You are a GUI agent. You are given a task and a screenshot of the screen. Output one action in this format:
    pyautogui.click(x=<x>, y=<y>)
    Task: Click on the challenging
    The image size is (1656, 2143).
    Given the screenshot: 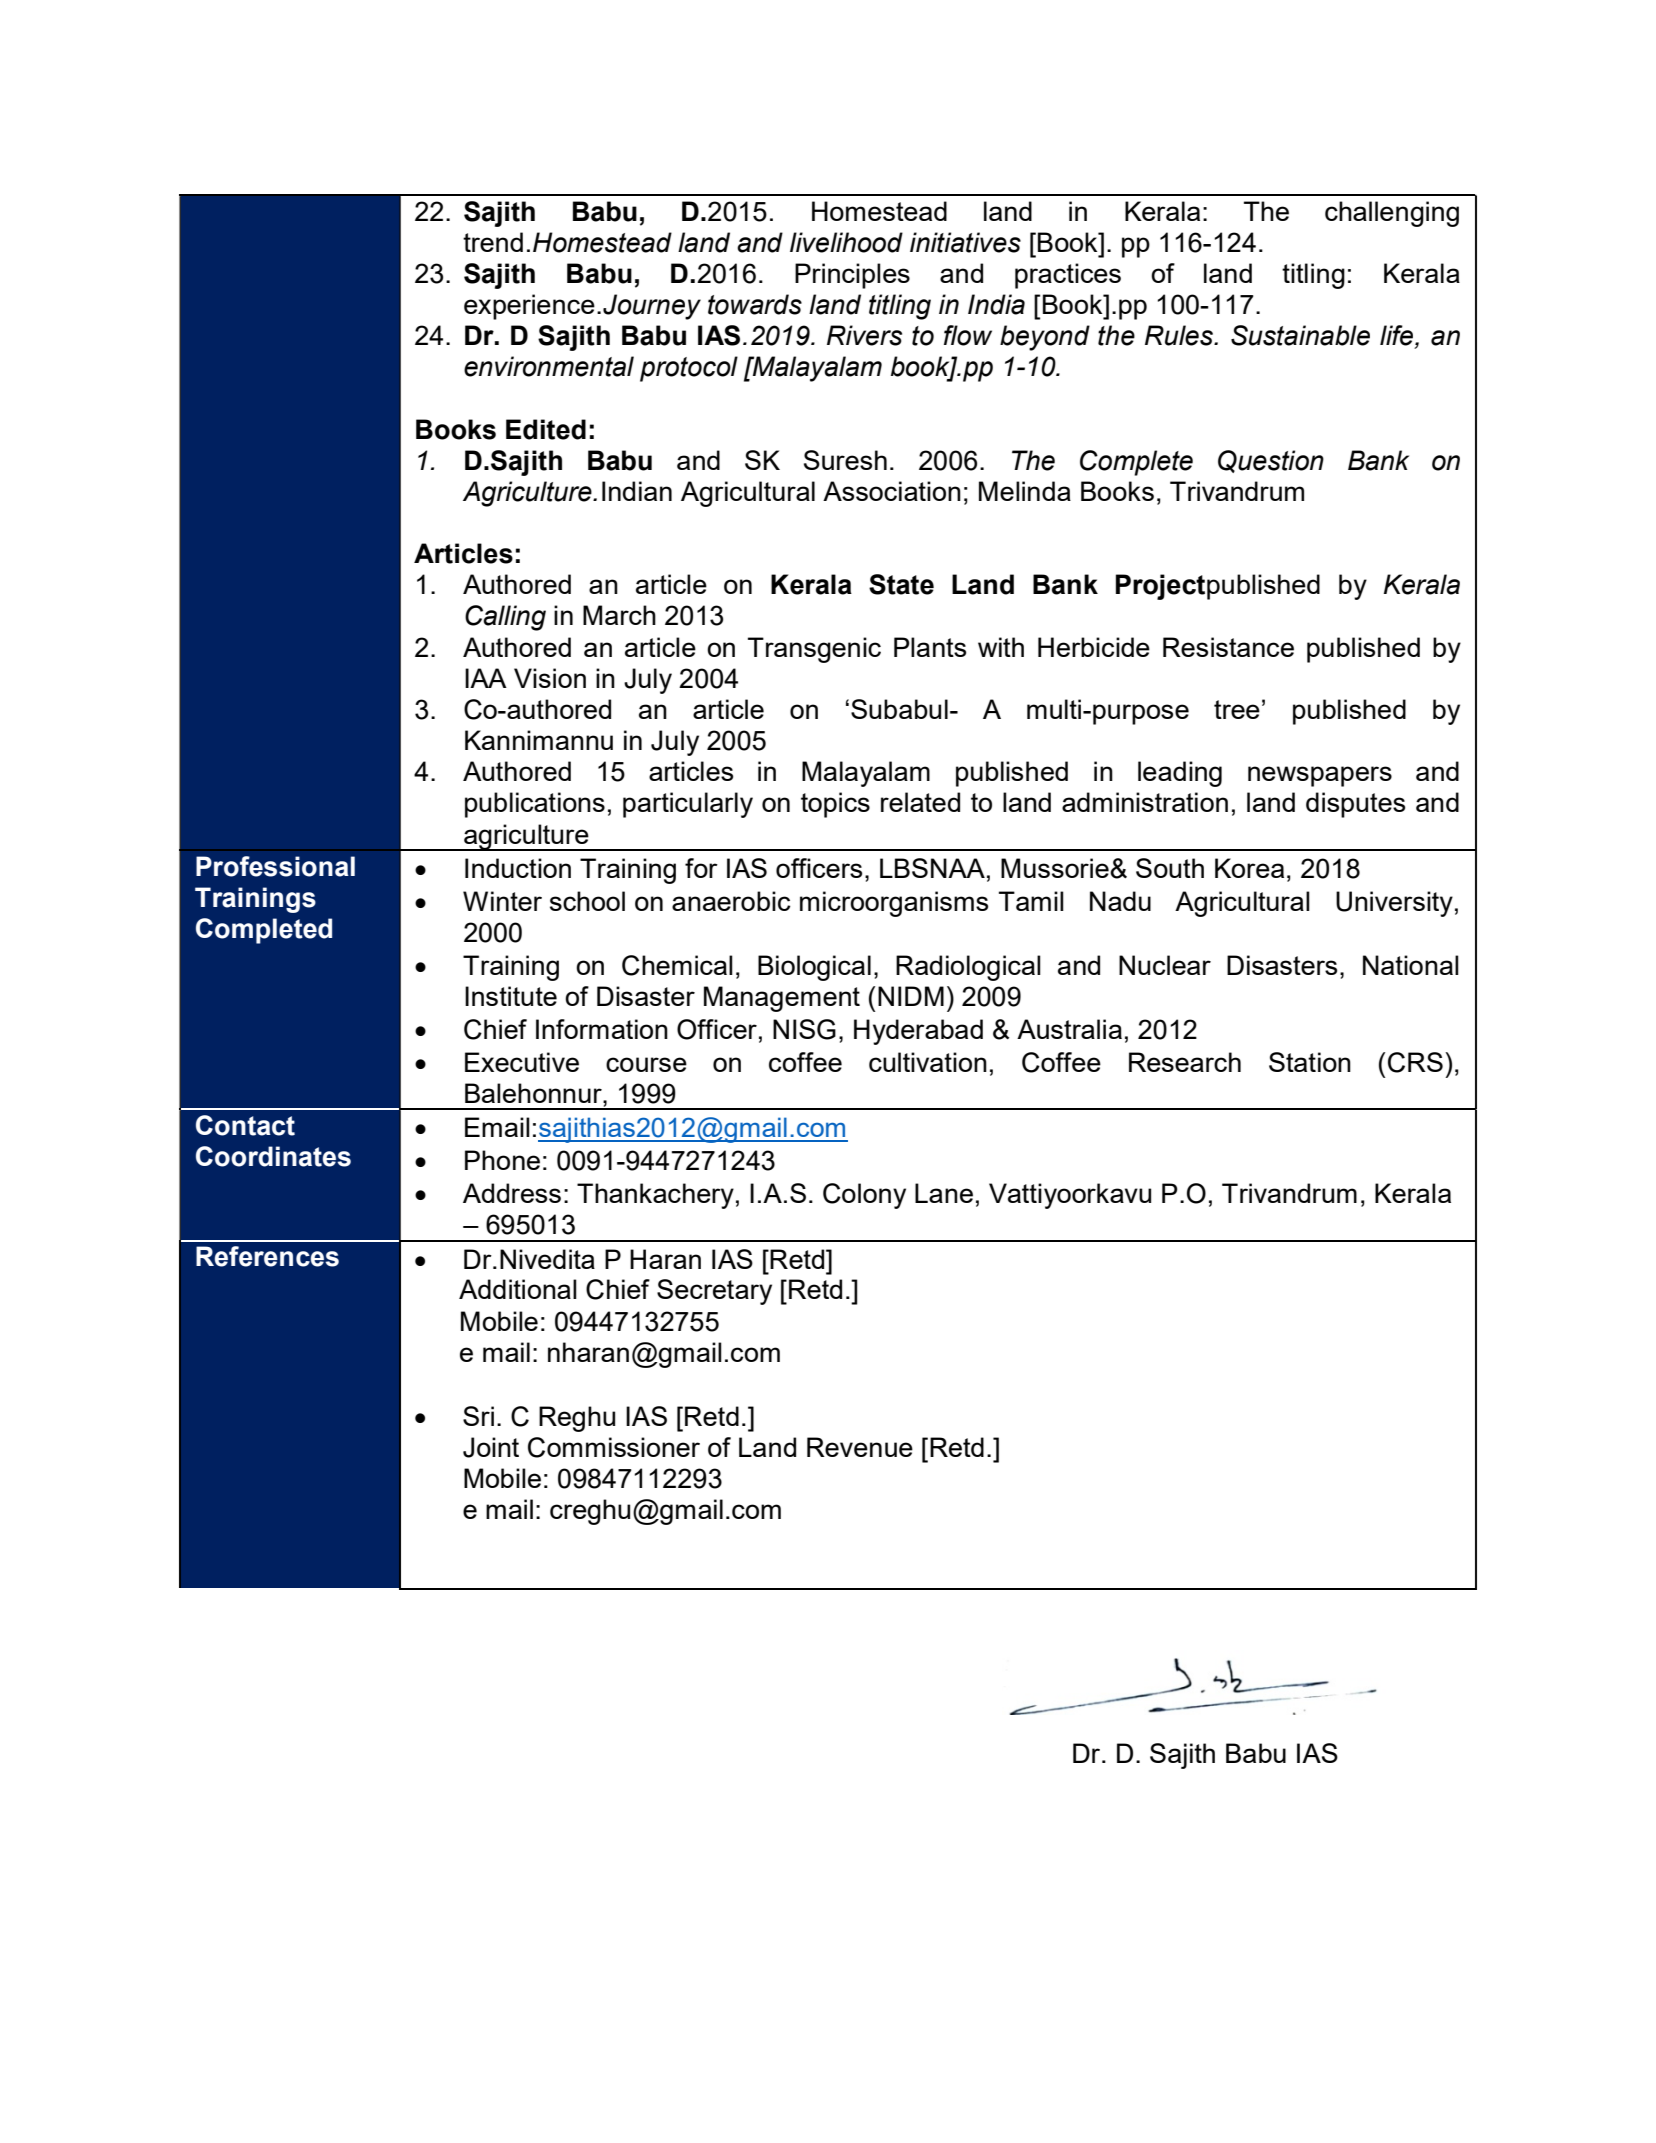 What is the action you would take?
    pyautogui.click(x=1392, y=214)
